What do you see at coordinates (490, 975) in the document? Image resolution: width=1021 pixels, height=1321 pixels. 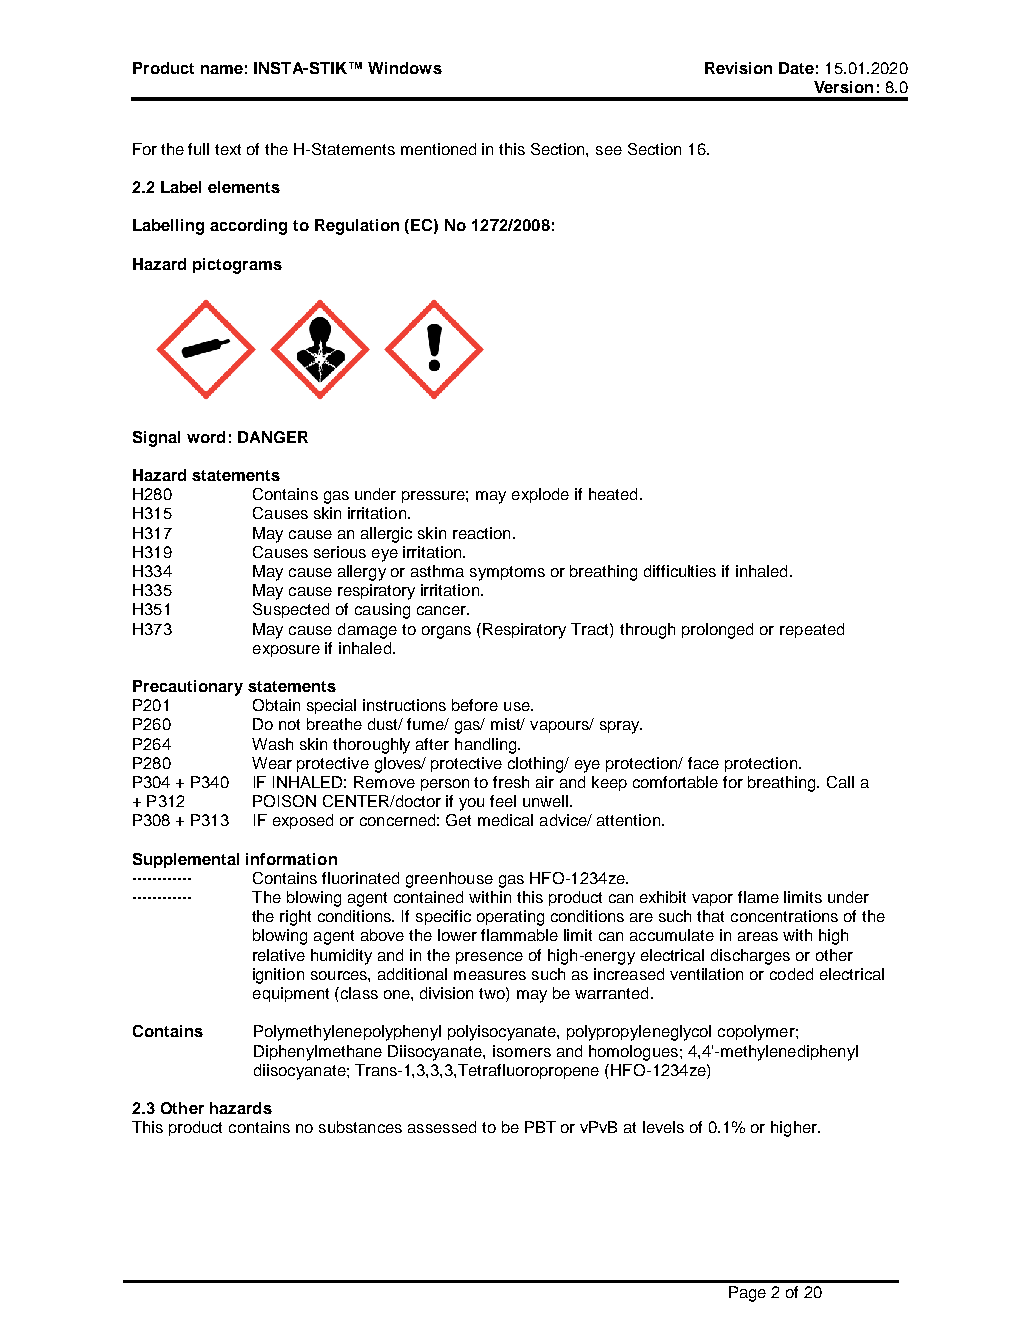 I see `measures` at bounding box center [490, 975].
